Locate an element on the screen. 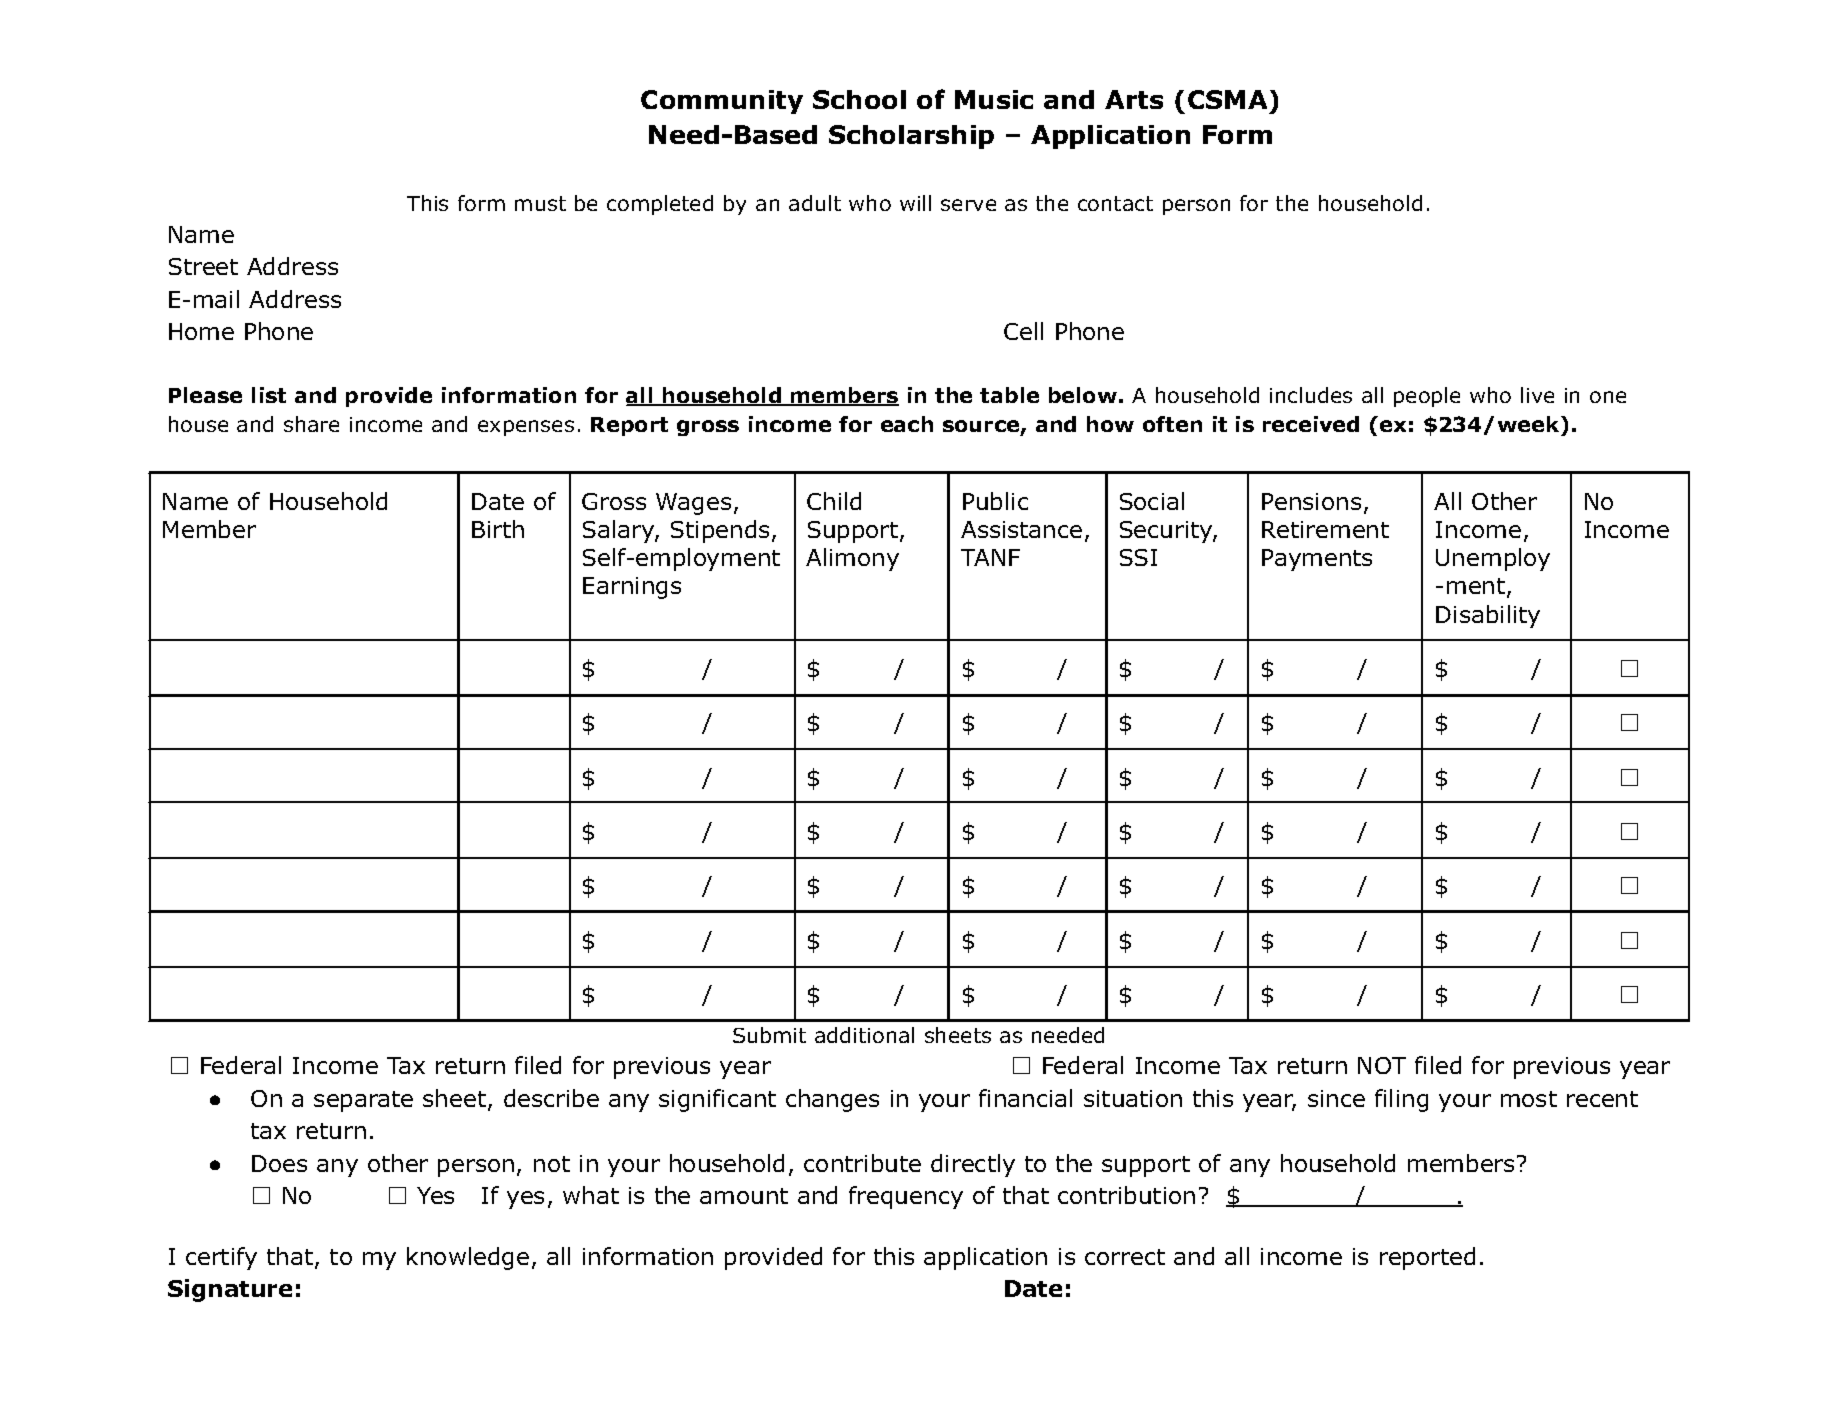  Earnings is located at coordinates (632, 588).
